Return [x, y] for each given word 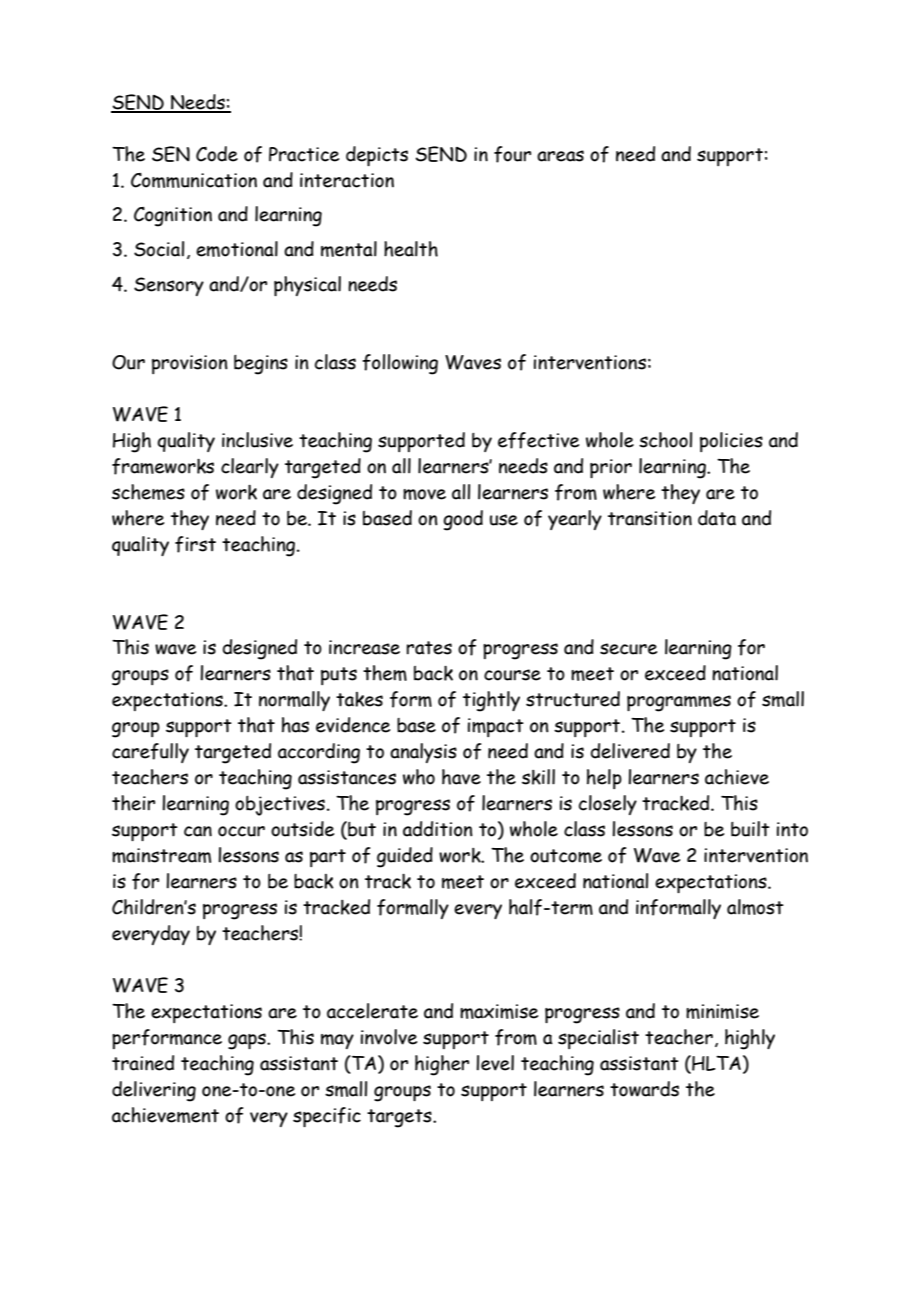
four [512, 154]
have [461, 777]
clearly [250, 468]
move [424, 494]
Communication [194, 180]
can [198, 831]
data [717, 518]
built [750, 829]
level [495, 1063]
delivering [154, 1091]
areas [560, 156]
